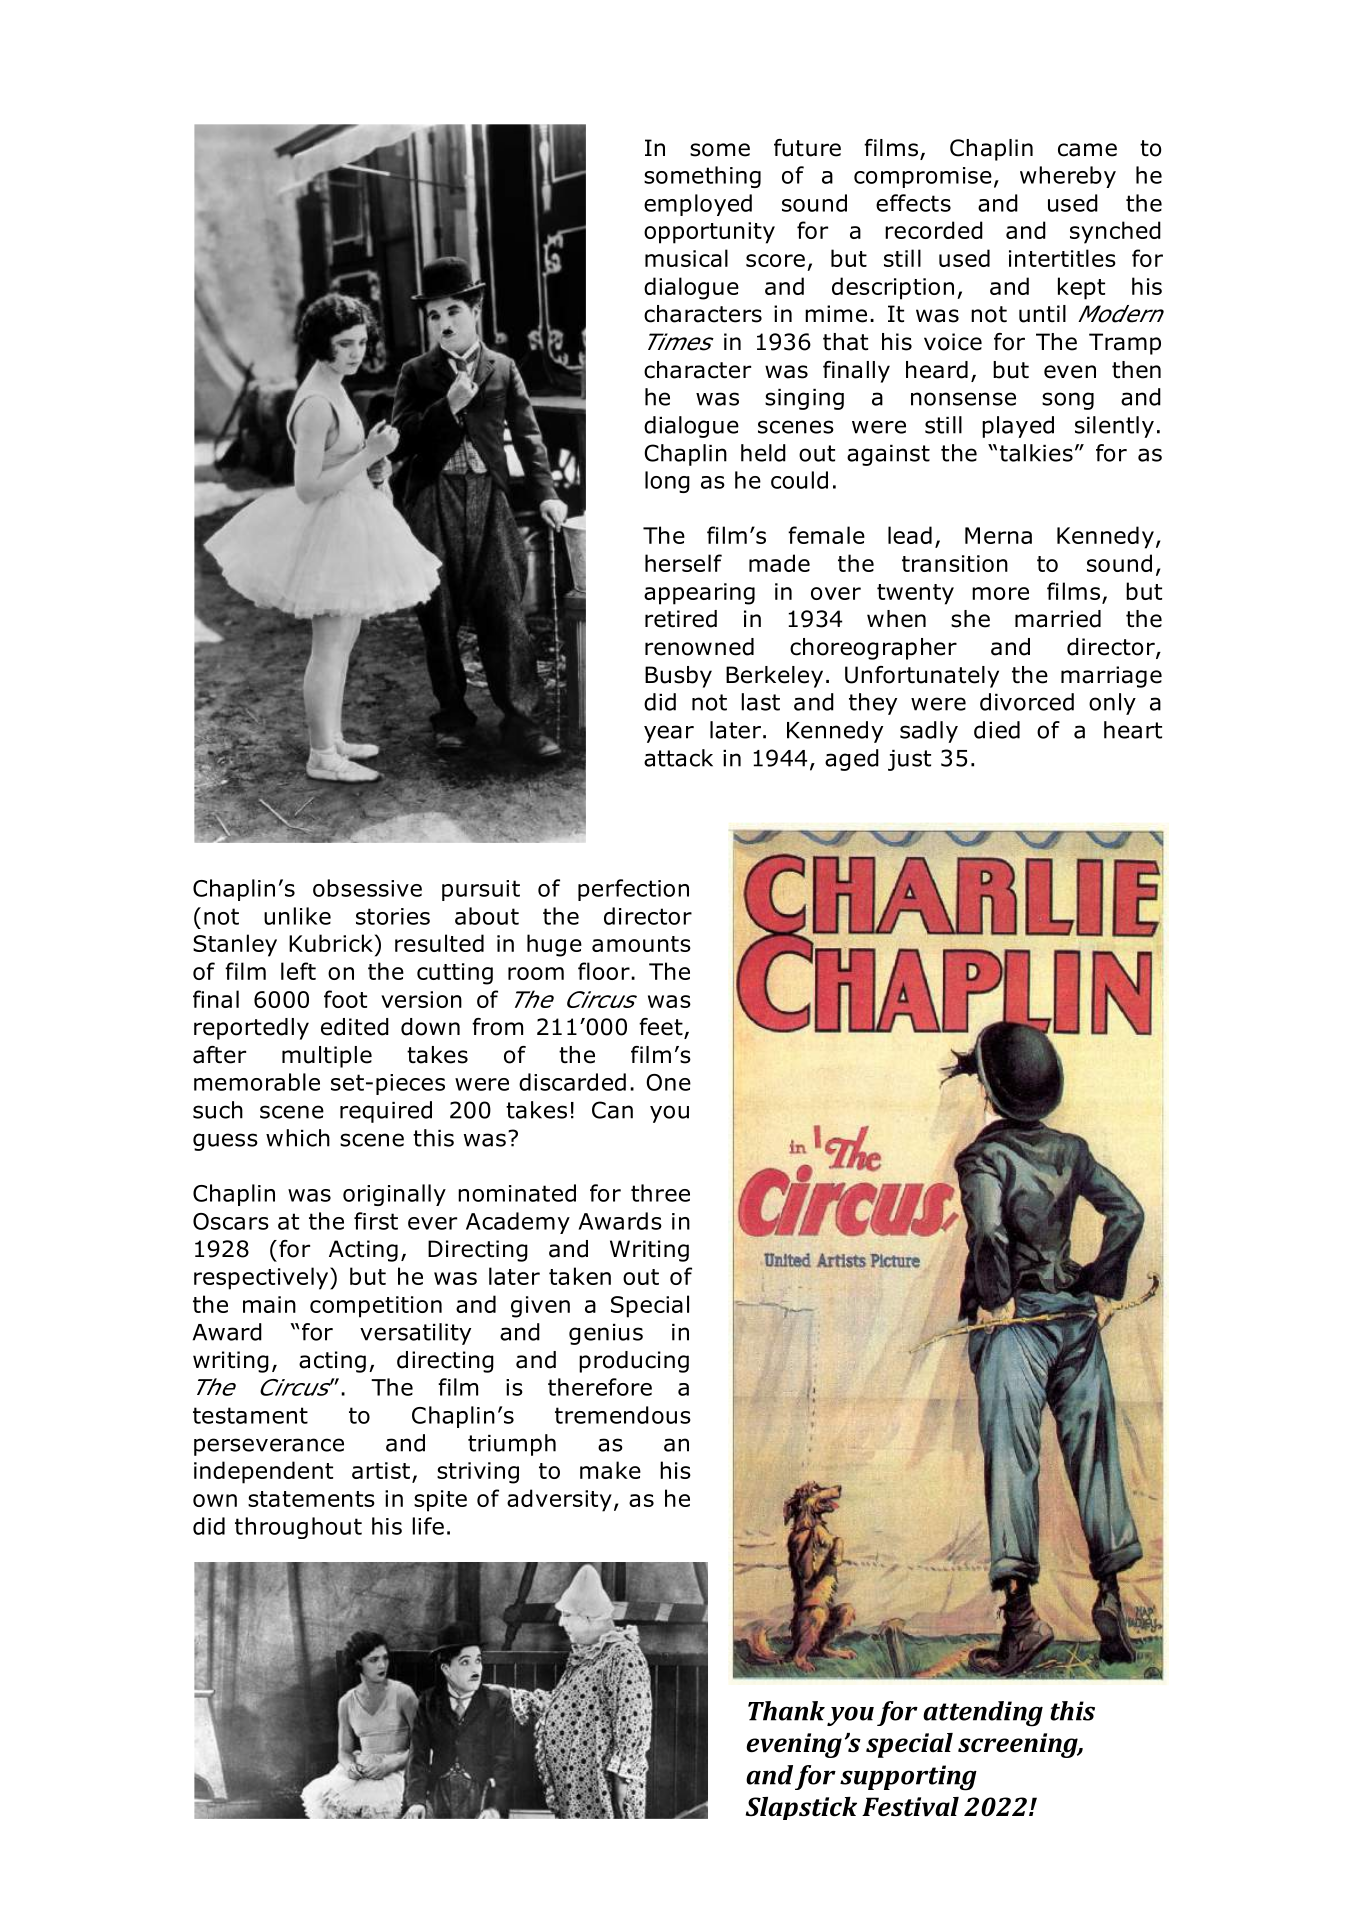  I want to click on perfection, so click(633, 890).
